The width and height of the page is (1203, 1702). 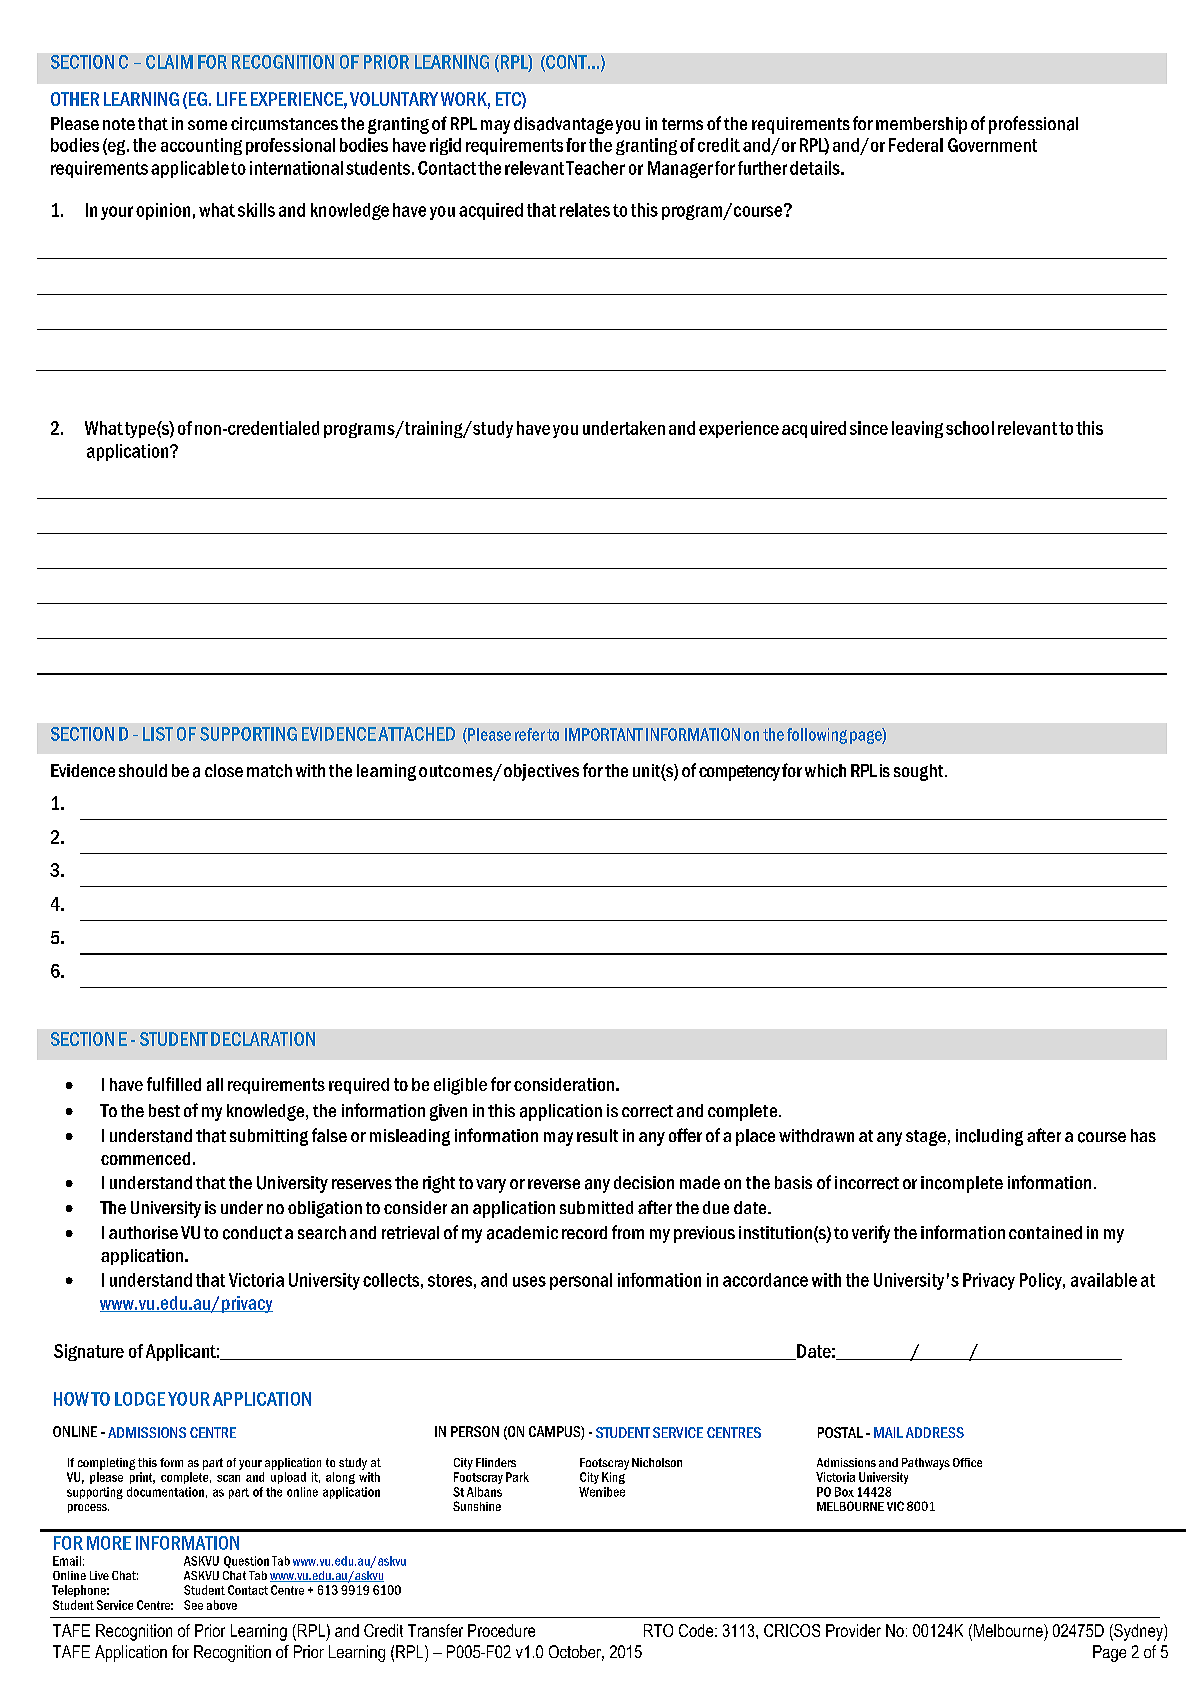 What do you see at coordinates (1104, 1280) in the page?
I see `available` at bounding box center [1104, 1280].
